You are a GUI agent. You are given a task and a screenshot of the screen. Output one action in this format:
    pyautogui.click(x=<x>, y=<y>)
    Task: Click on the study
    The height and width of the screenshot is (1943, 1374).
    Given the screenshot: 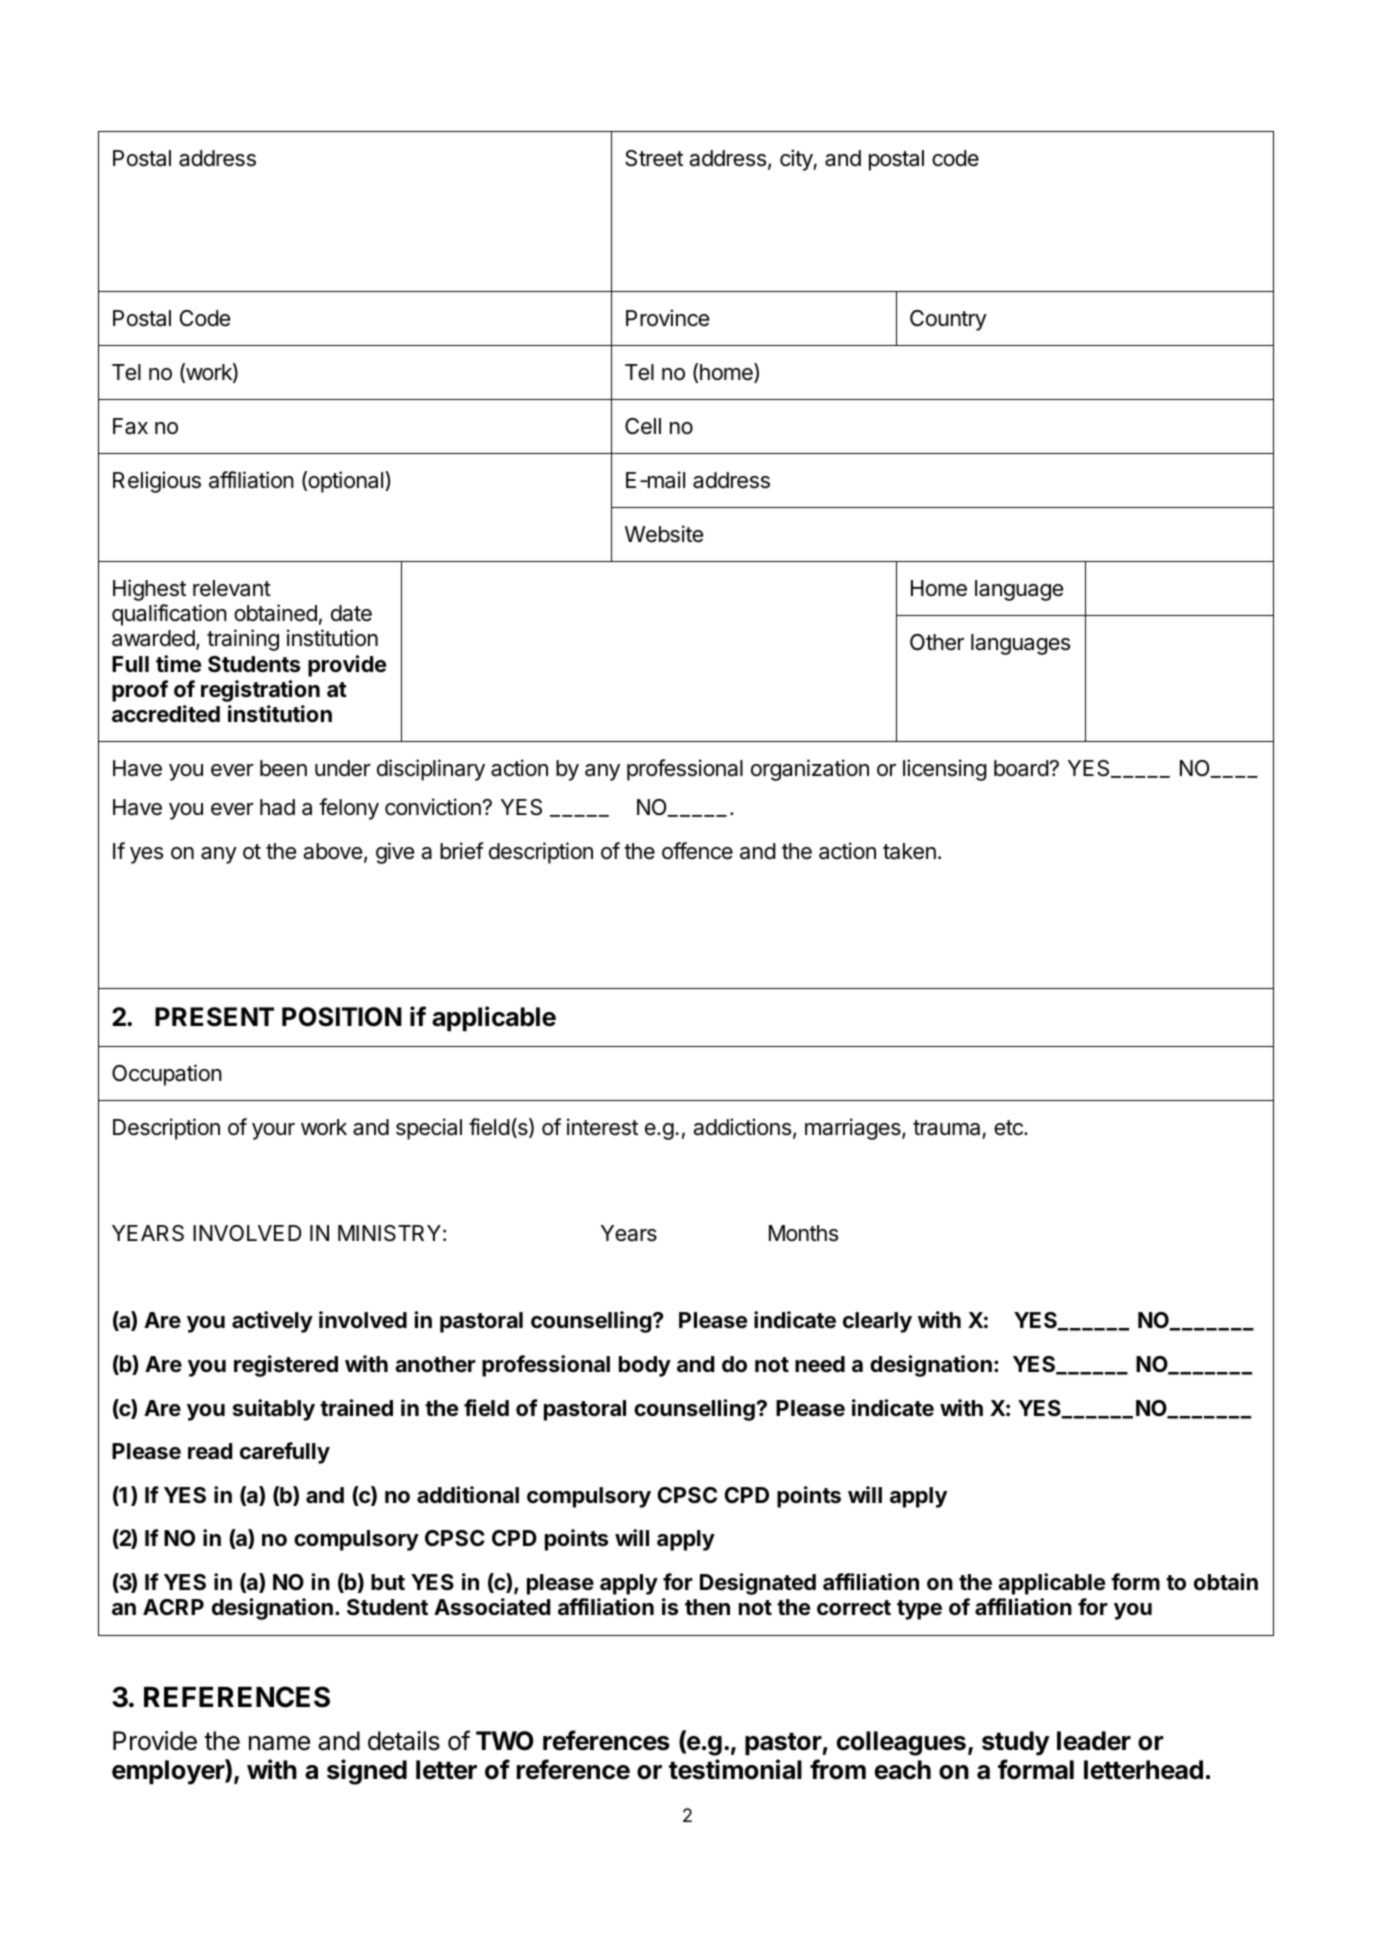 What is the action you would take?
    pyautogui.click(x=1016, y=1743)
